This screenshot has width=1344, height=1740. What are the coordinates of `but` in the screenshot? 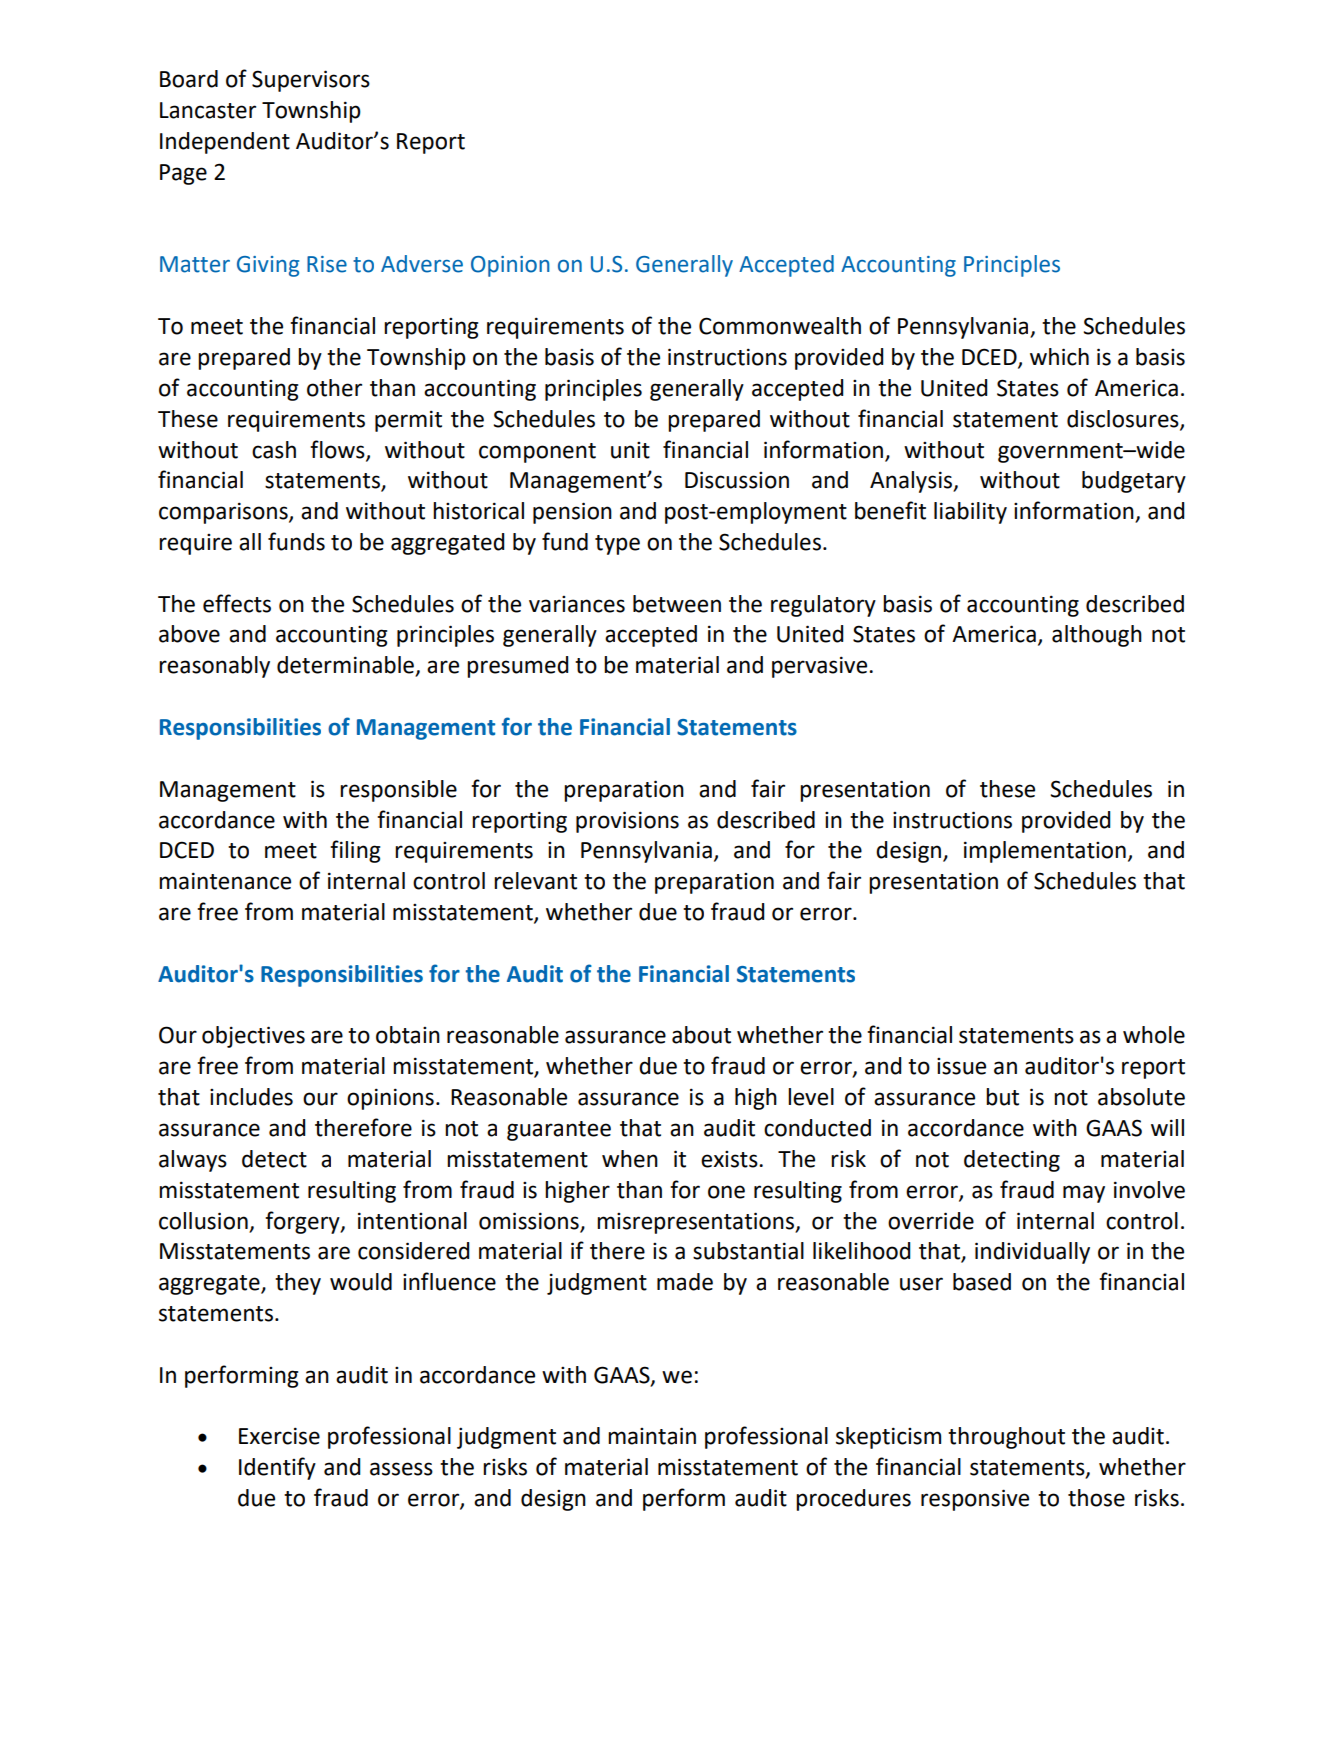 It's located at (1002, 1097).
